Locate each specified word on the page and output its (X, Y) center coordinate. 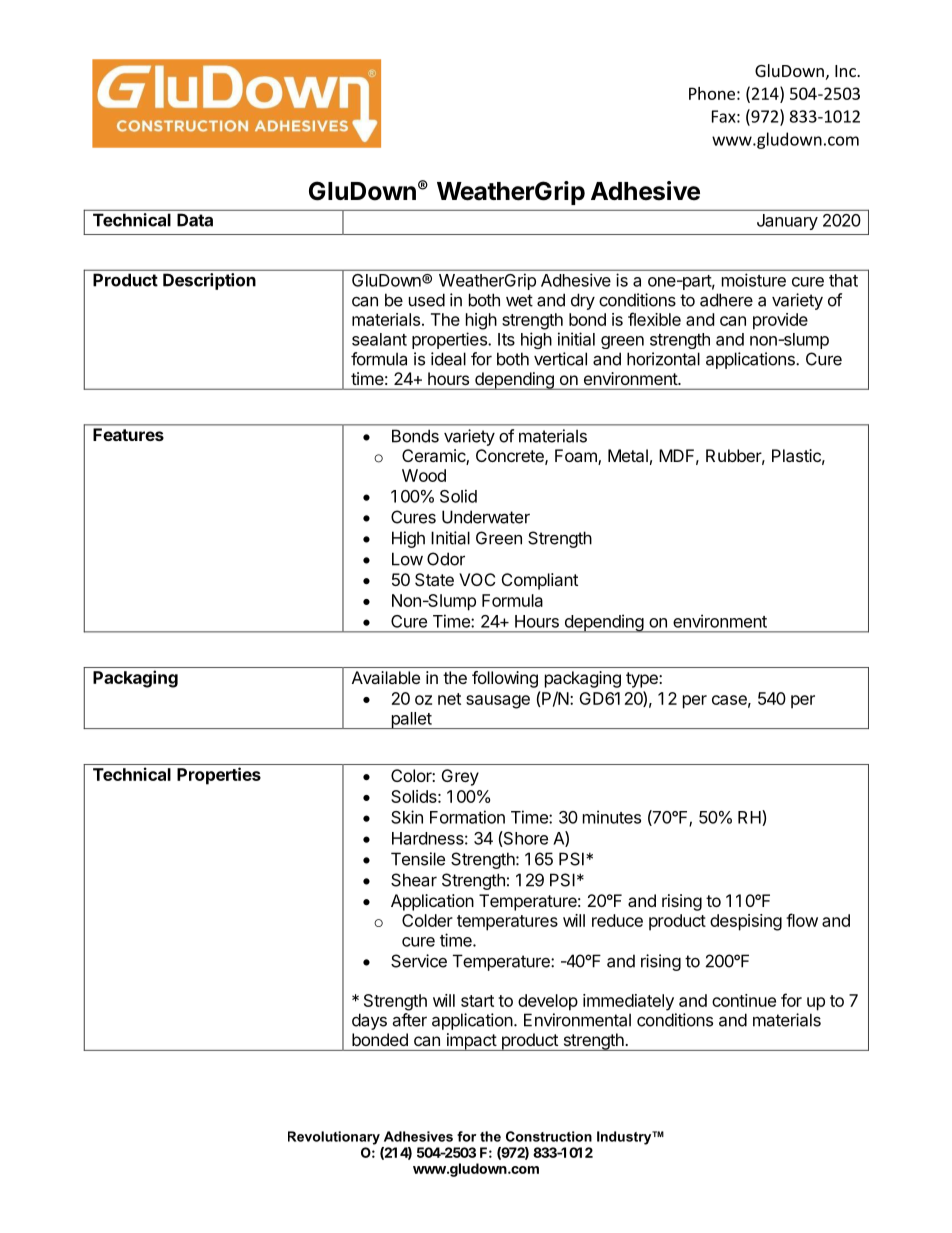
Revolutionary (334, 1138)
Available (386, 677)
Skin (407, 817)
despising (746, 922)
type (643, 680)
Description (209, 281)
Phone (712, 93)
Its (506, 339)
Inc (846, 71)
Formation (467, 817)
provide (780, 321)
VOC (477, 579)
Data (195, 220)
